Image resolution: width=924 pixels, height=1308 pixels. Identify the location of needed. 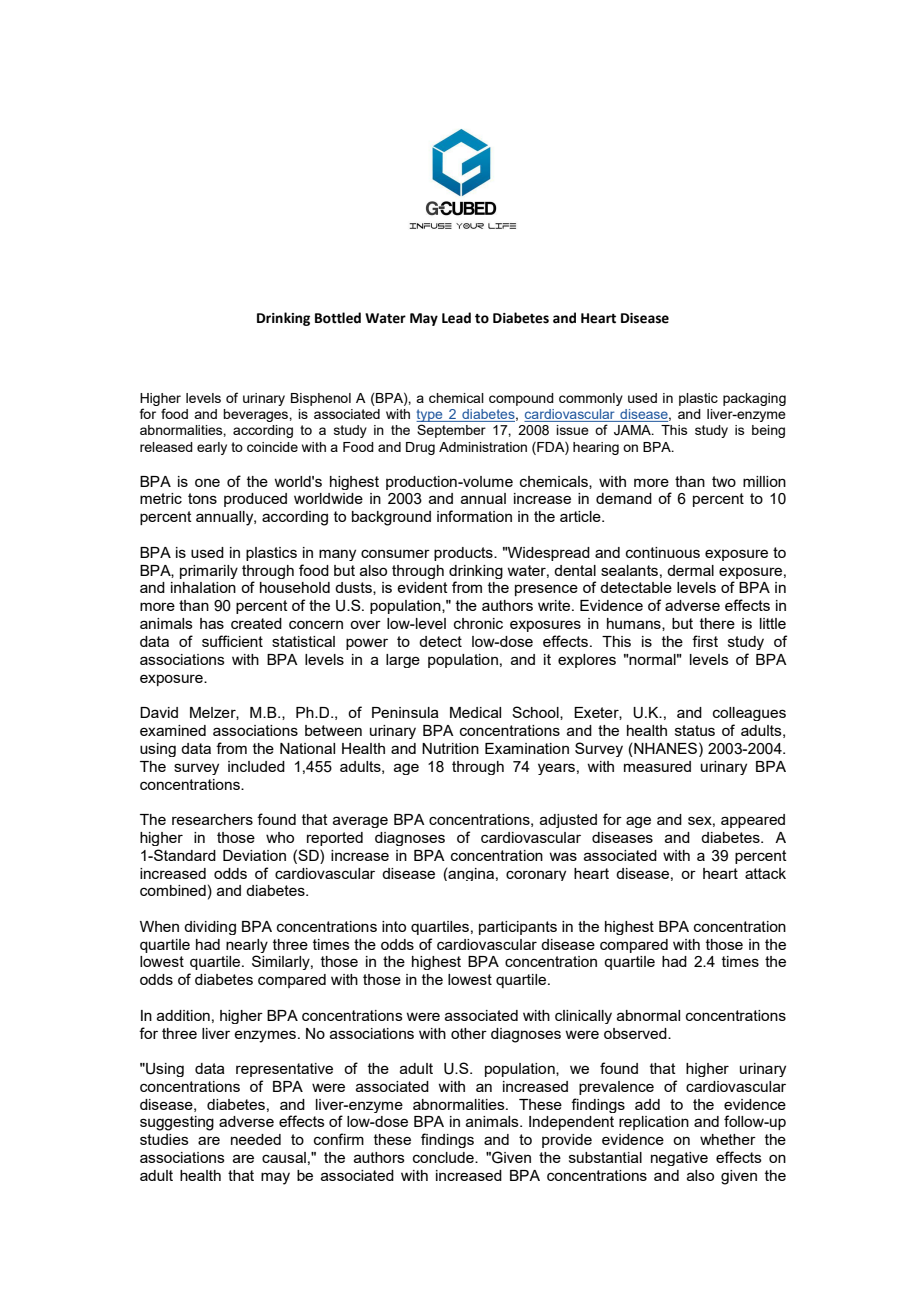
(256, 1139).
